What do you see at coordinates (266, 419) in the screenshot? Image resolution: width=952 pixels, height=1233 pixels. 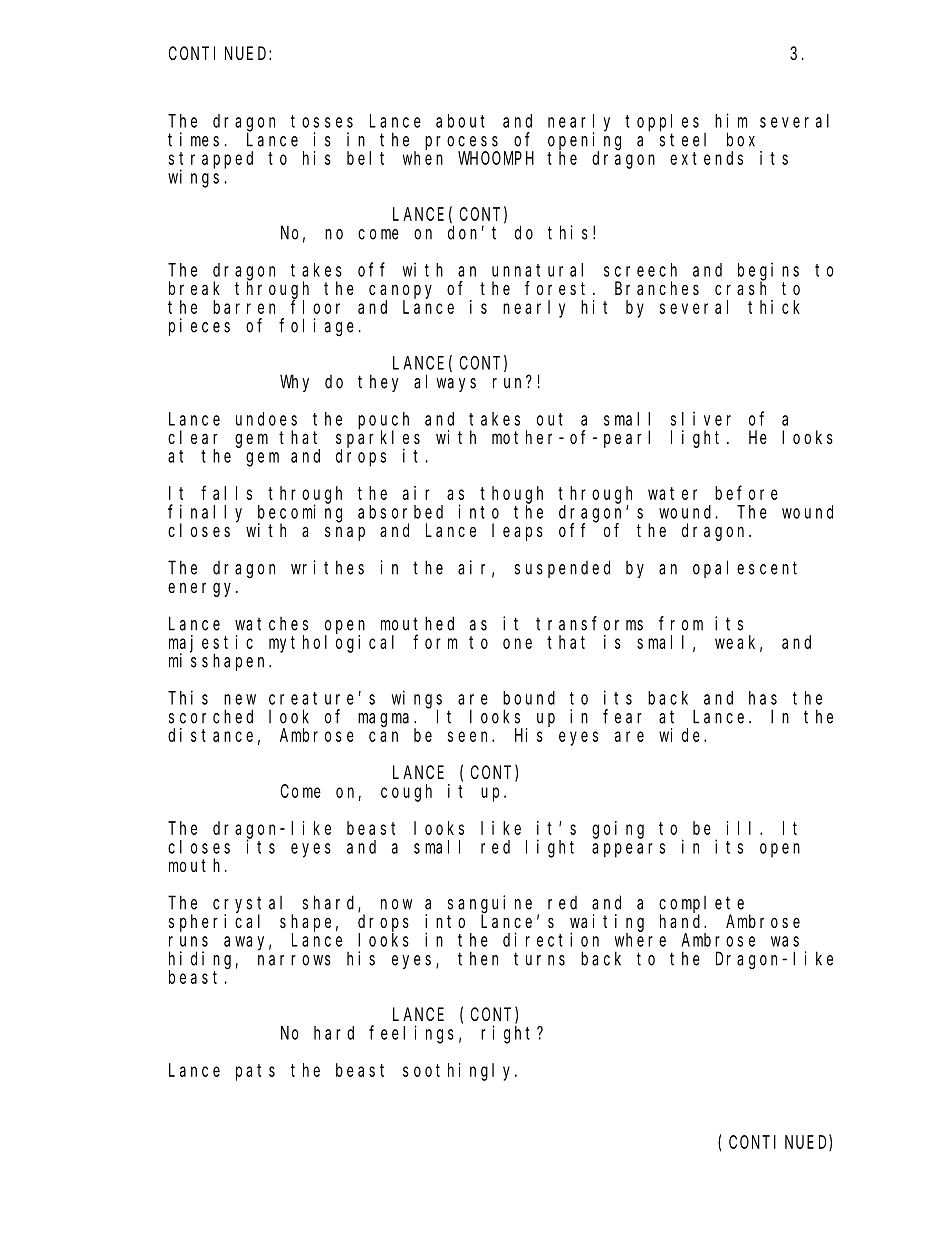 I see `undoes` at bounding box center [266, 419].
